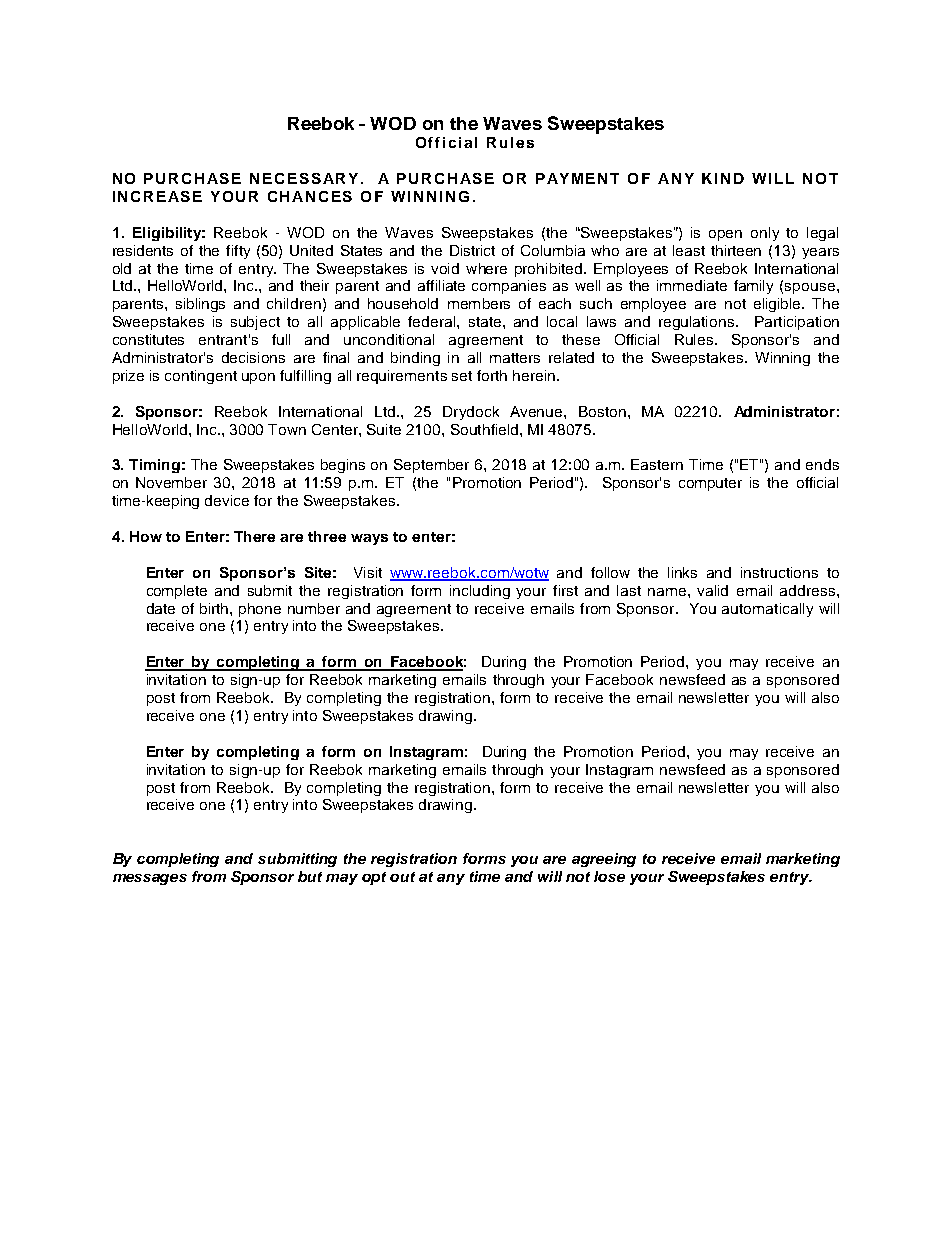  Describe the element at coordinates (201, 377) in the page. I see `contingent` at that location.
